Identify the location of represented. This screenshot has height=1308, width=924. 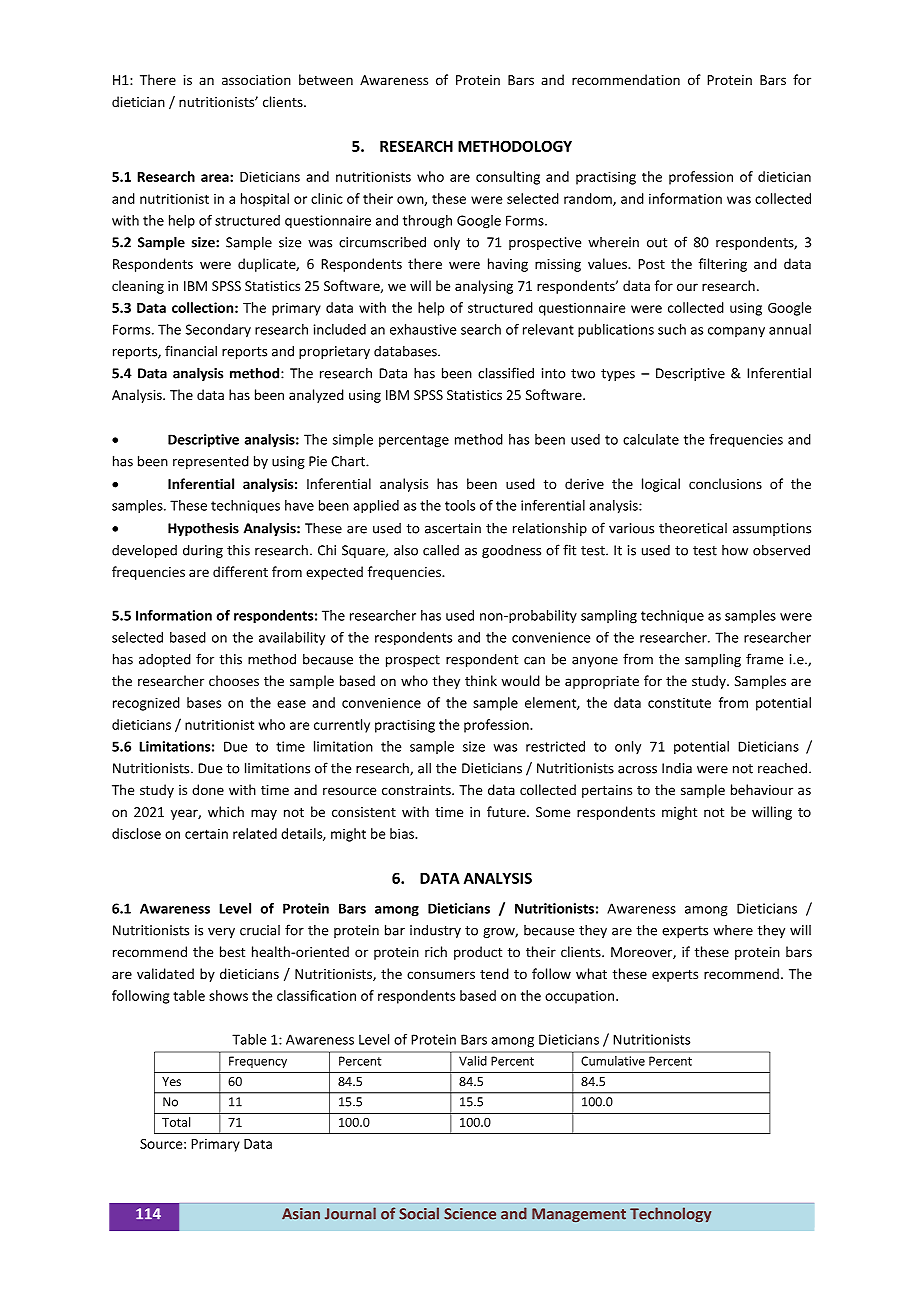
(211, 462).
